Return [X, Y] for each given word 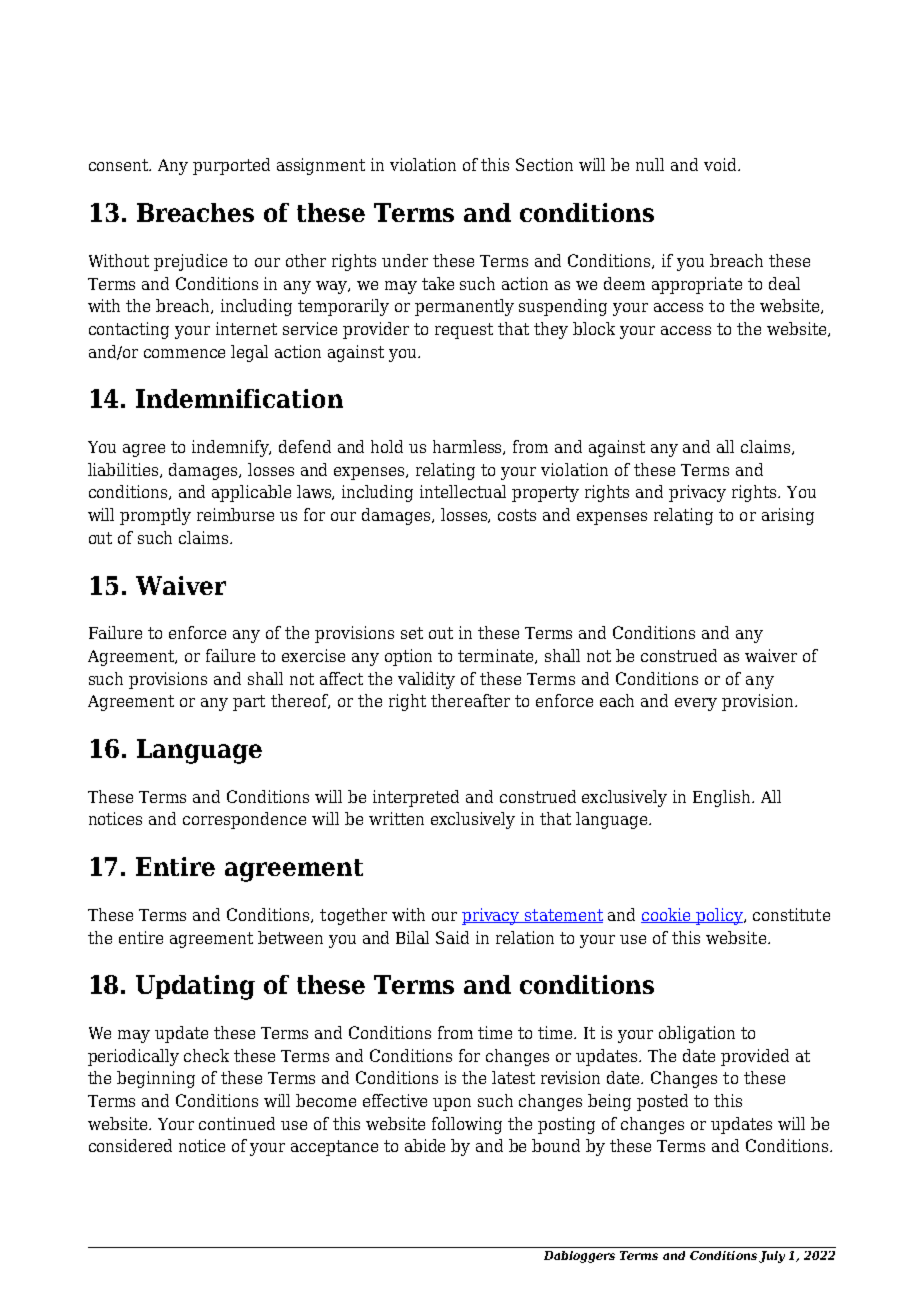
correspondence [244, 820]
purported [231, 166]
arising [788, 516]
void [721, 164]
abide [425, 1145]
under [405, 260]
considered [130, 1145]
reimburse [235, 514]
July [772, 1257]
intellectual [463, 491]
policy [720, 916]
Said [452, 937]
